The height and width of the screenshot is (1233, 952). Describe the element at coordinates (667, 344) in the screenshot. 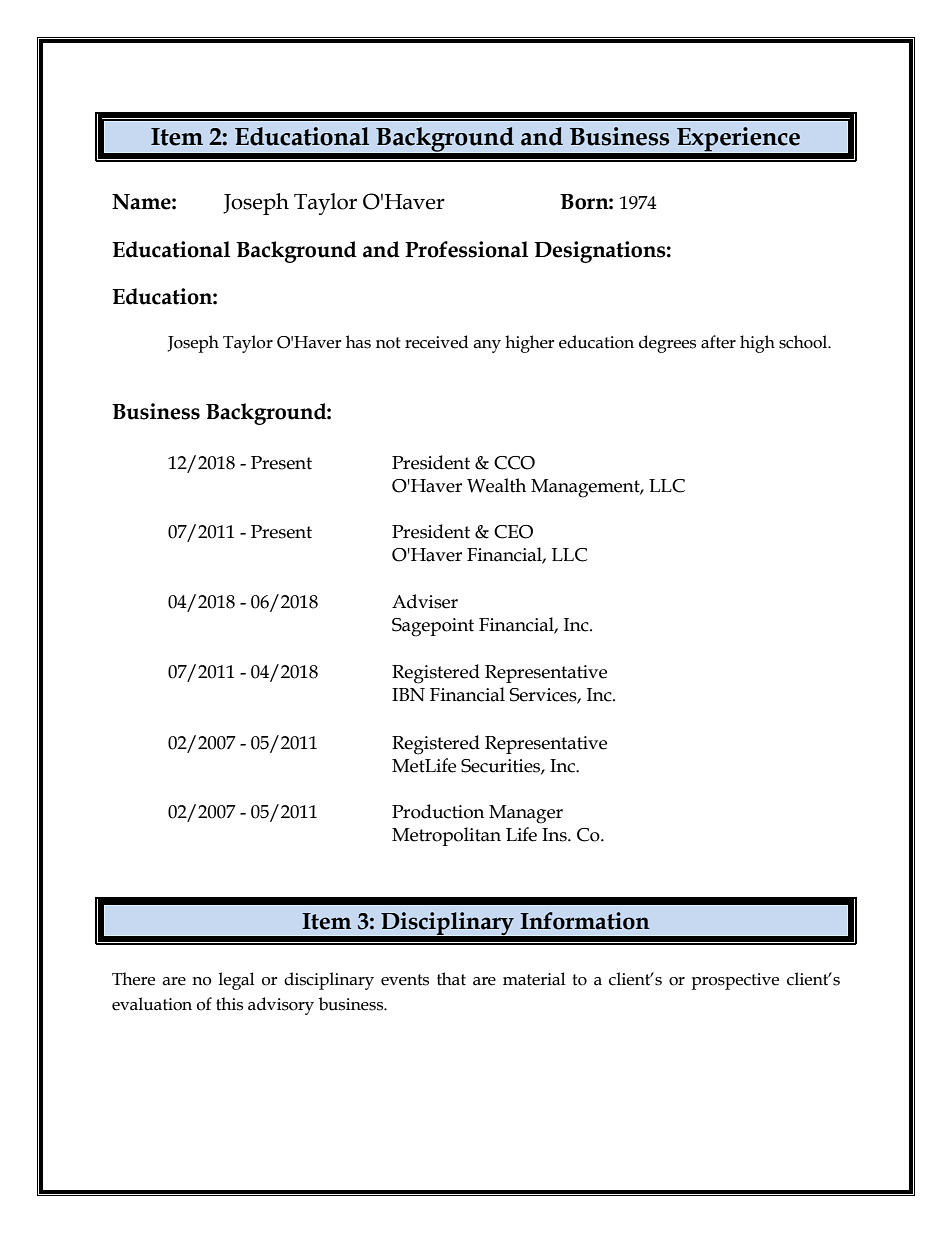

I see `degrees` at that location.
